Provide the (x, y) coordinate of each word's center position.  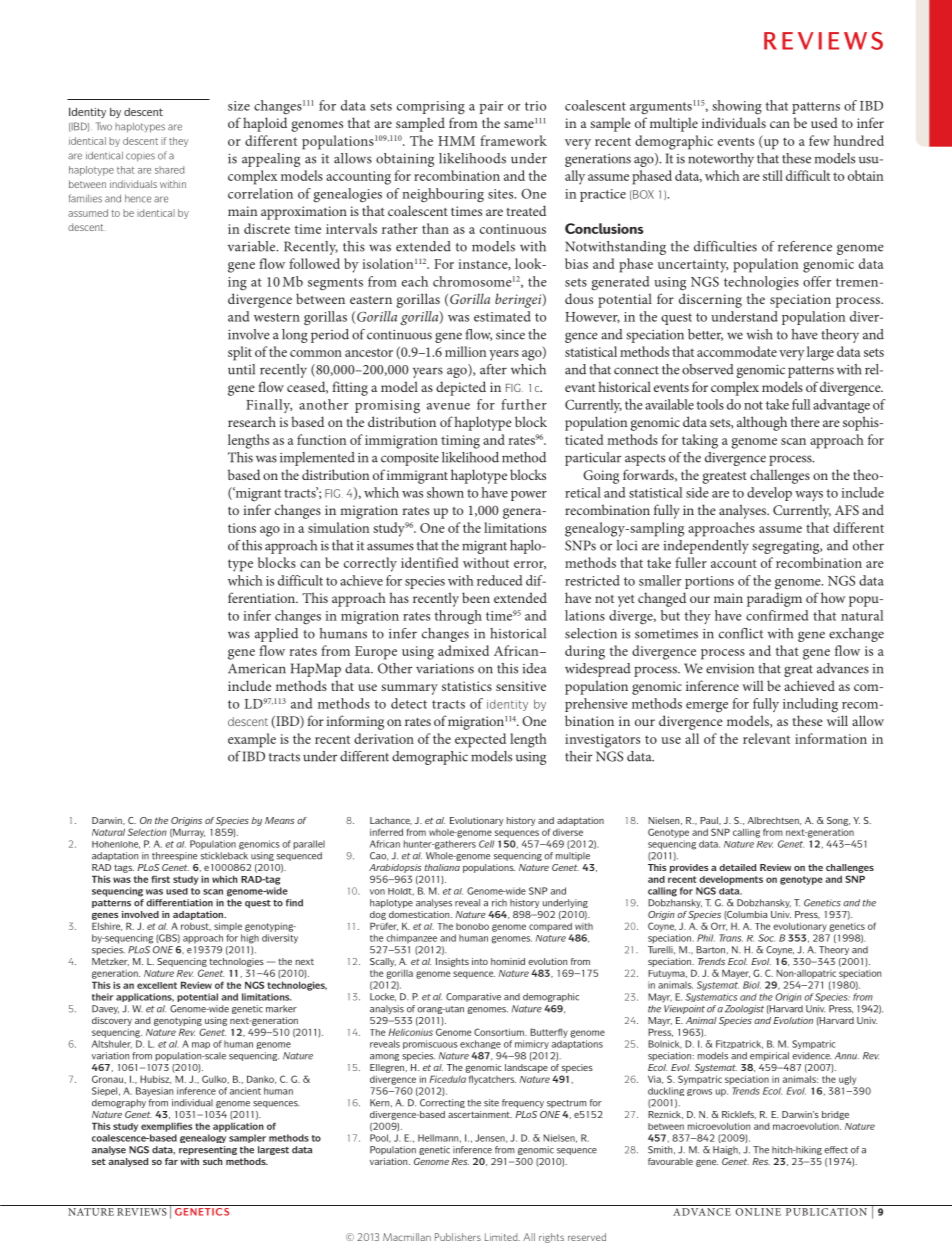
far (171, 1161)
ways (809, 496)
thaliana (442, 867)
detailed (738, 867)
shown (445, 492)
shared (169, 170)
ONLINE (758, 1212)
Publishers (458, 1237)
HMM (456, 141)
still (773, 175)
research (252, 421)
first (160, 879)
